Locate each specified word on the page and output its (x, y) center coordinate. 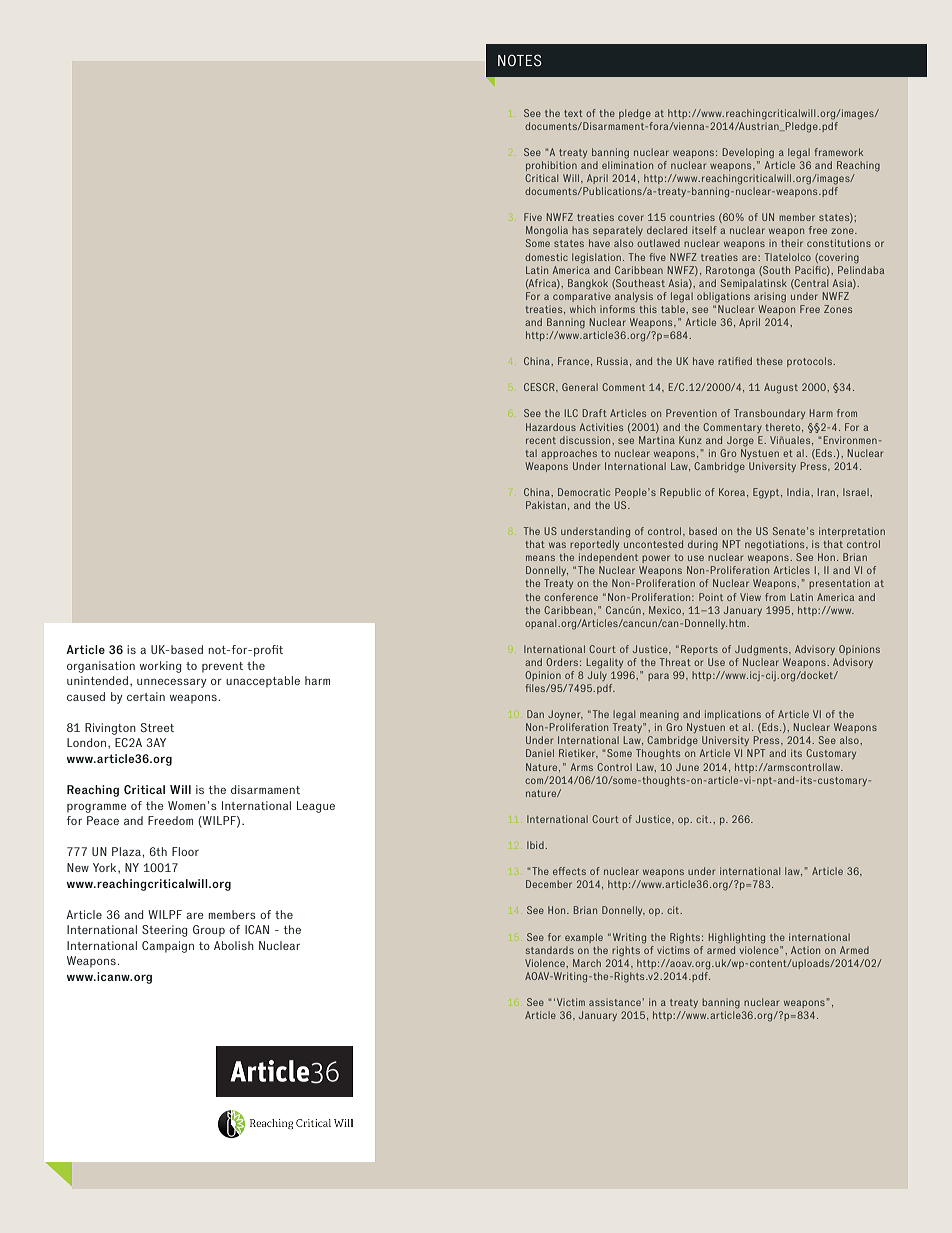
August (781, 388)
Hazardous (551, 427)
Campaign (168, 947)
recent (541, 440)
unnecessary (172, 683)
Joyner (565, 715)
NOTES (520, 60)
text (573, 113)
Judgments (762, 650)
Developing (748, 153)
